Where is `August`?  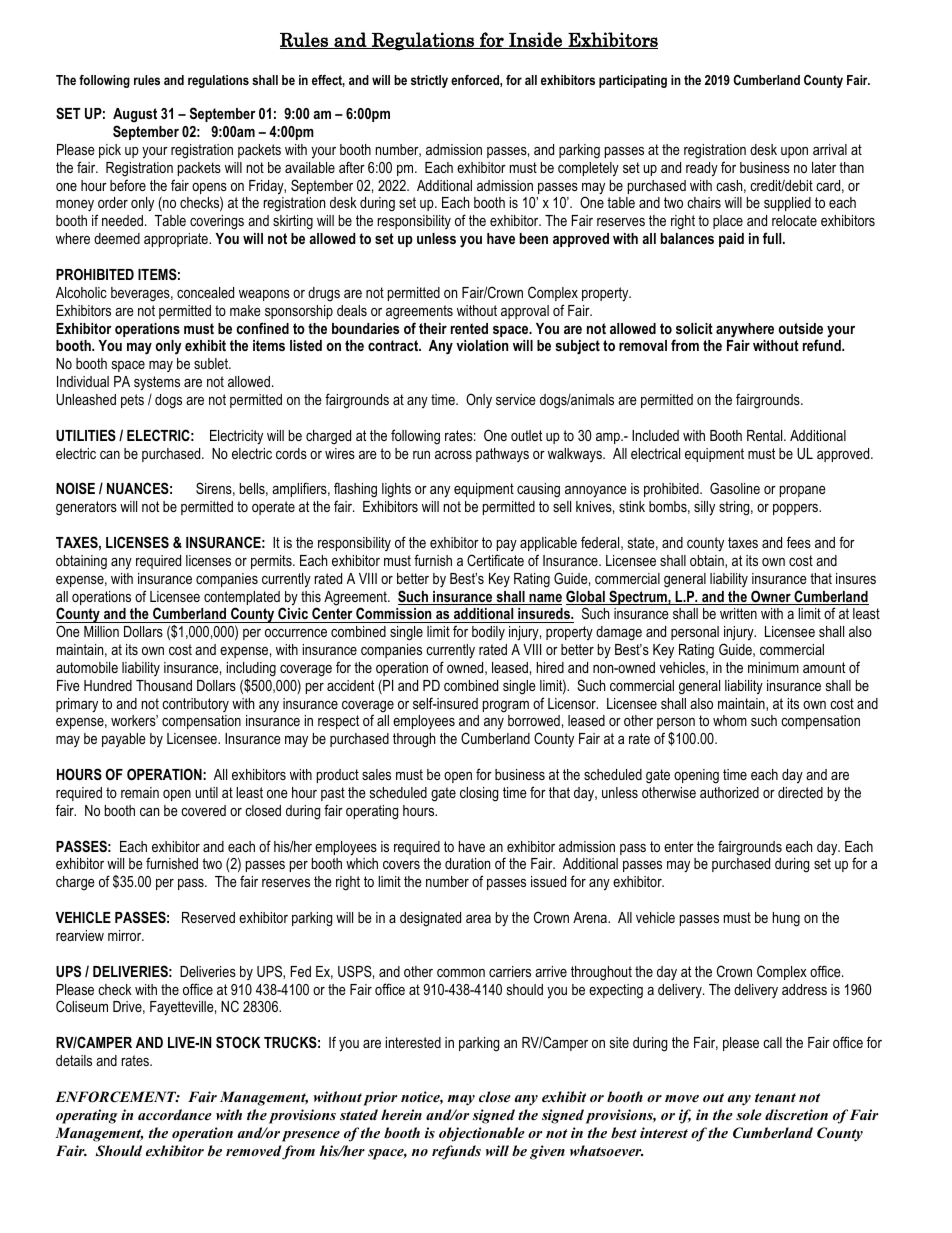
August is located at coordinates (135, 115).
